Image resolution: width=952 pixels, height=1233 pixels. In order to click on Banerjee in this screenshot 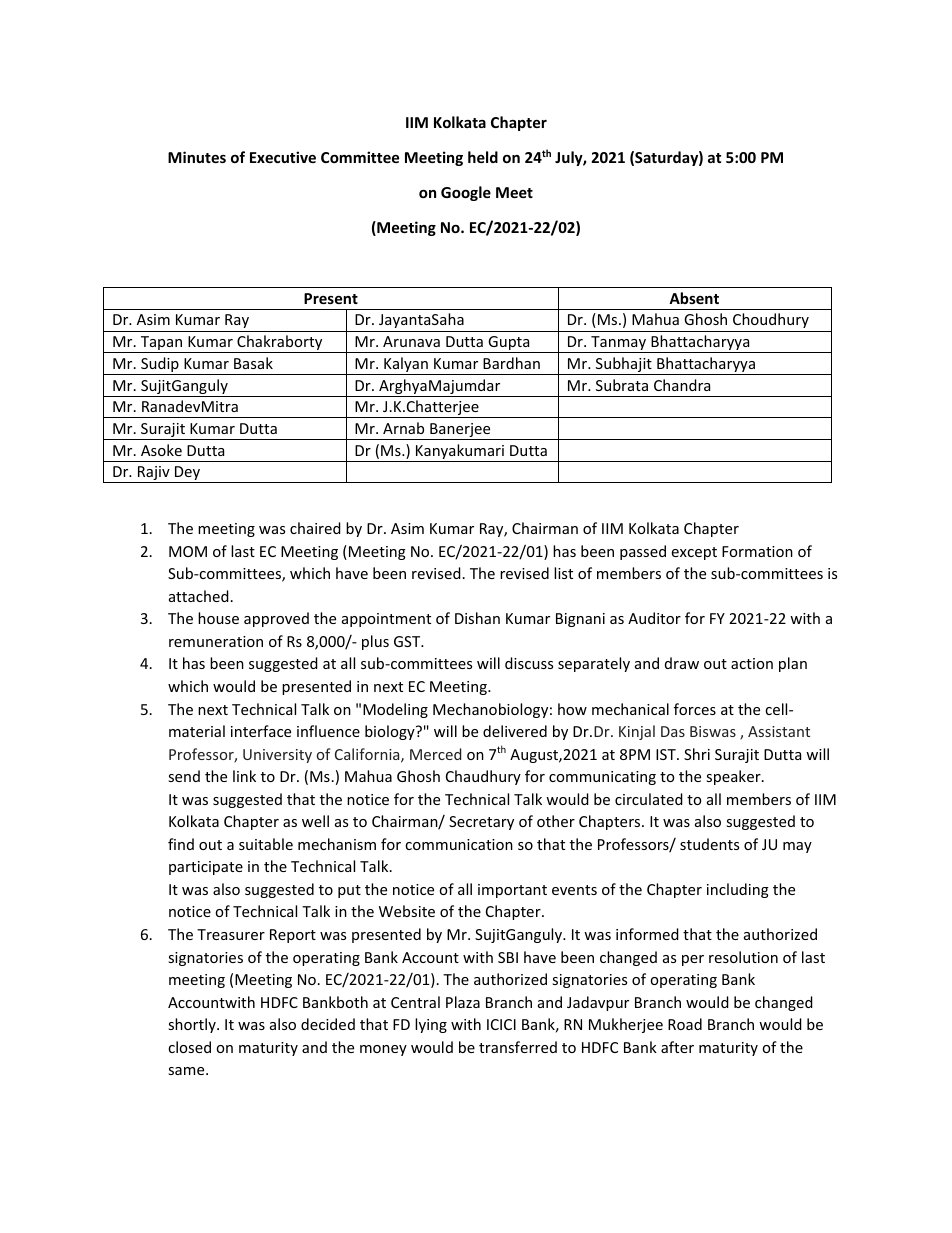, I will do `click(460, 431)`.
